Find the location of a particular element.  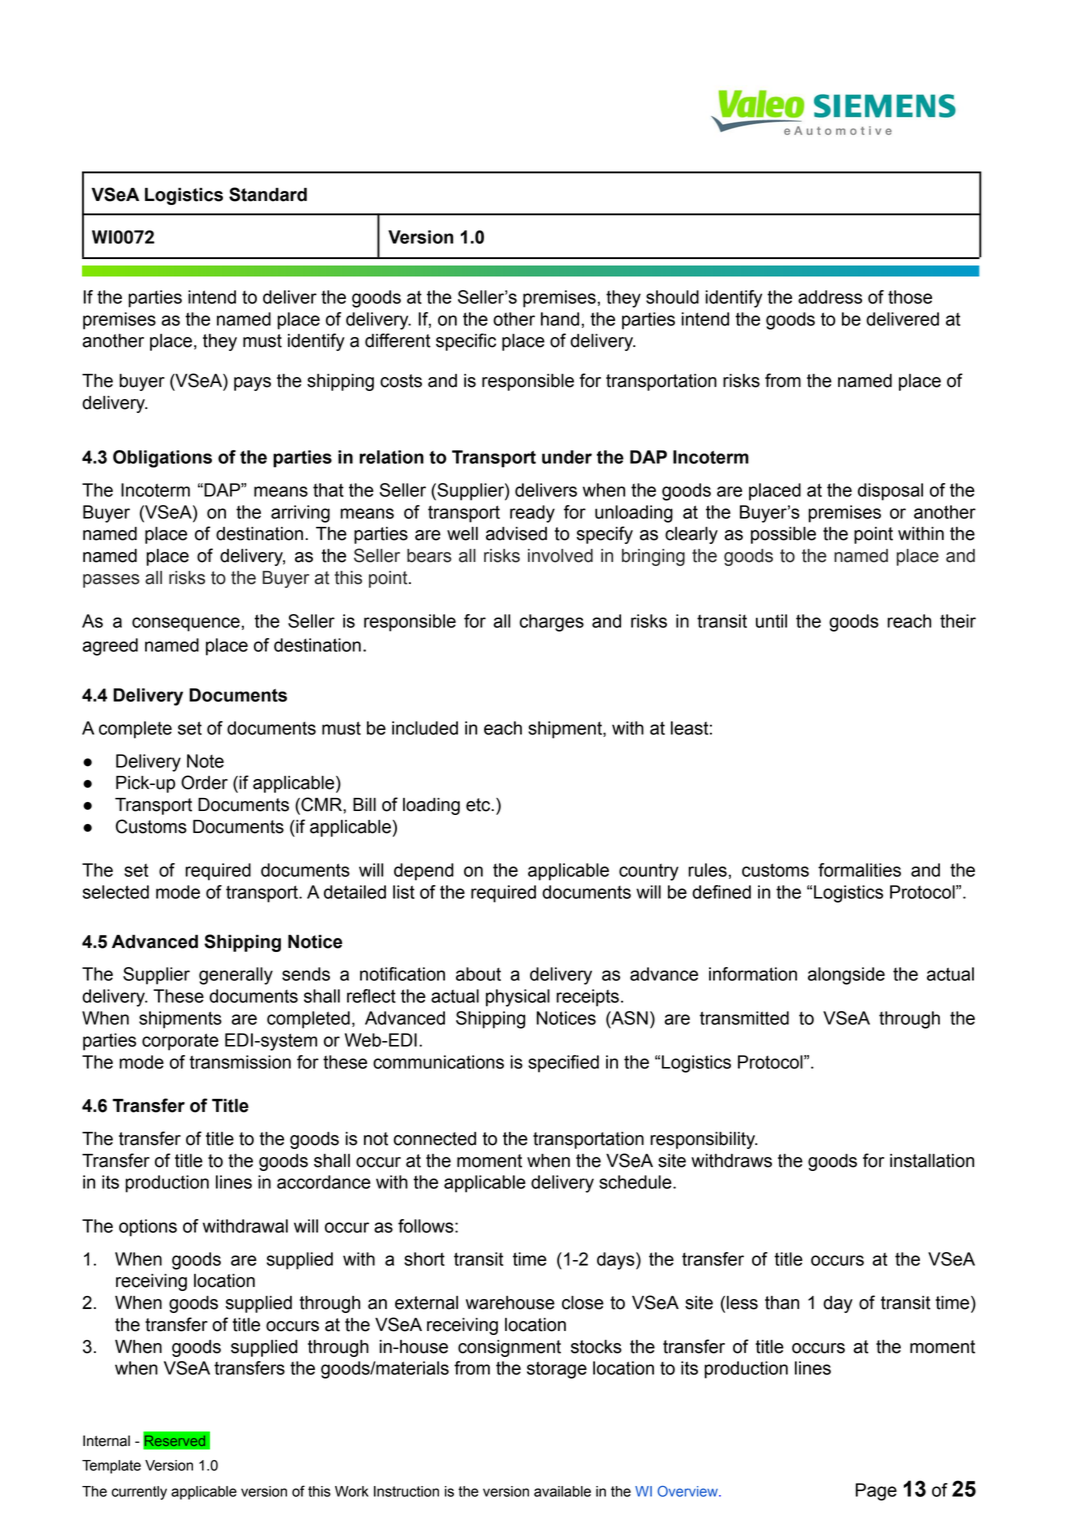

hand is located at coordinates (560, 319).
